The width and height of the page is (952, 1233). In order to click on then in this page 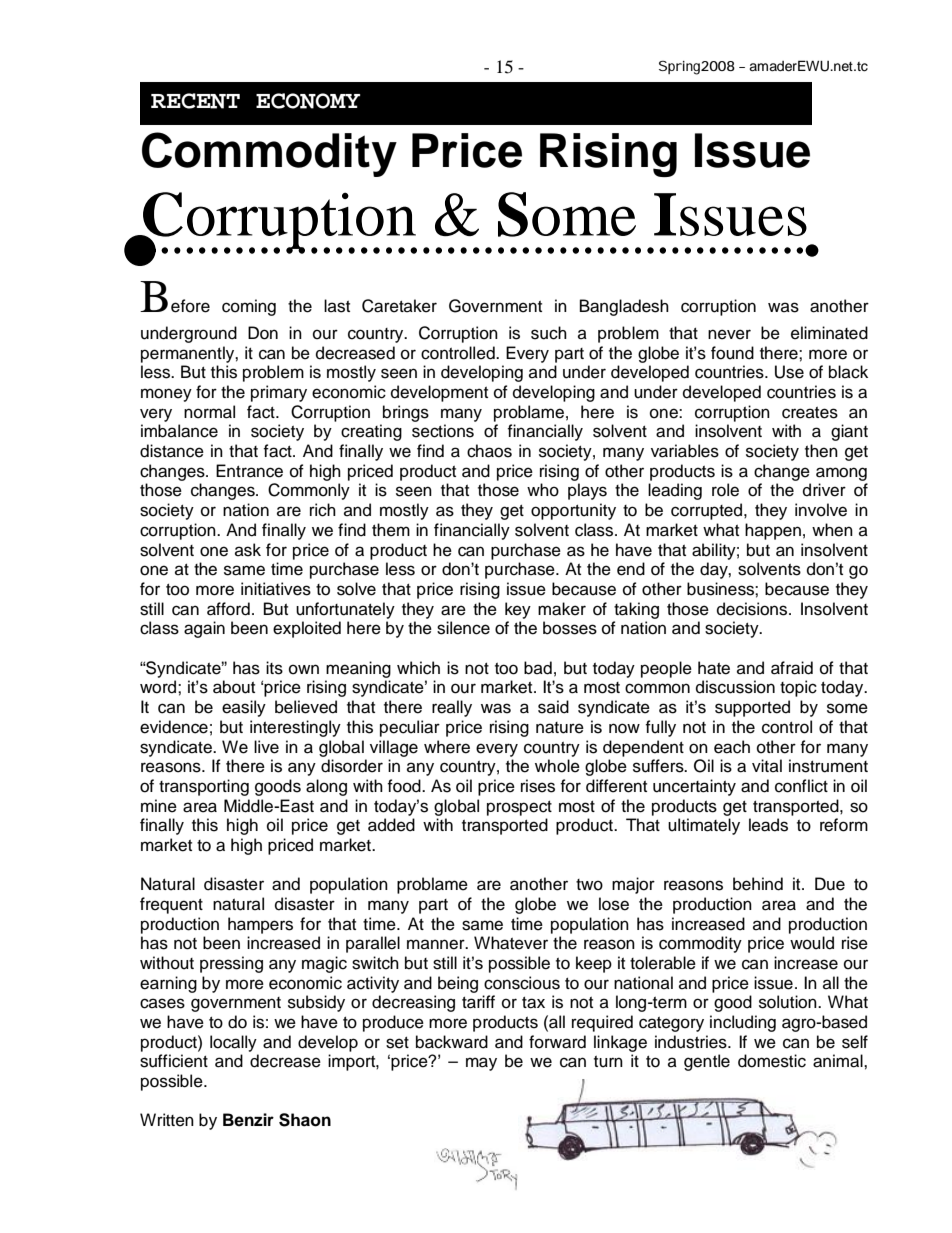, I will do `click(821, 451)`.
